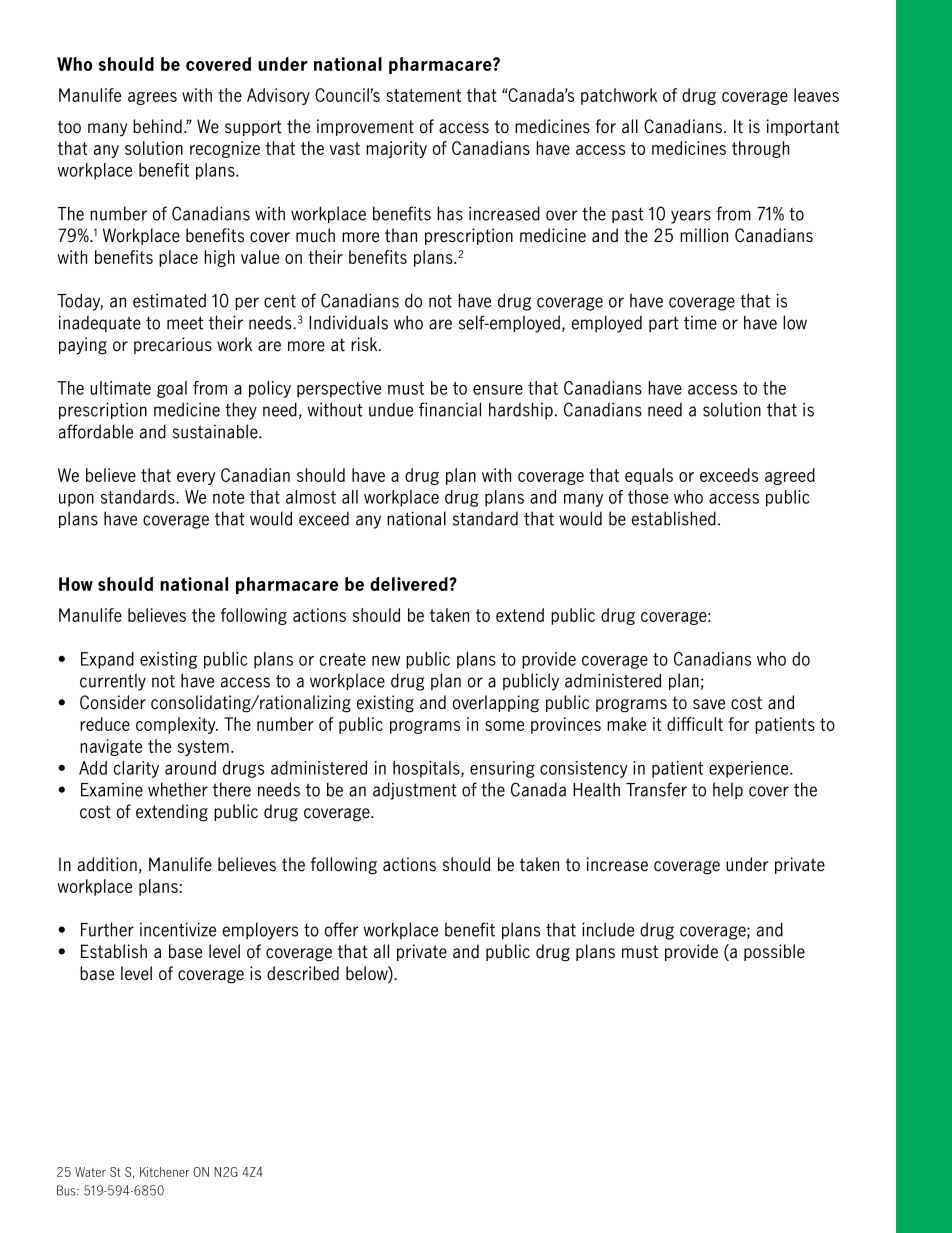  I want to click on statement, so click(423, 95).
